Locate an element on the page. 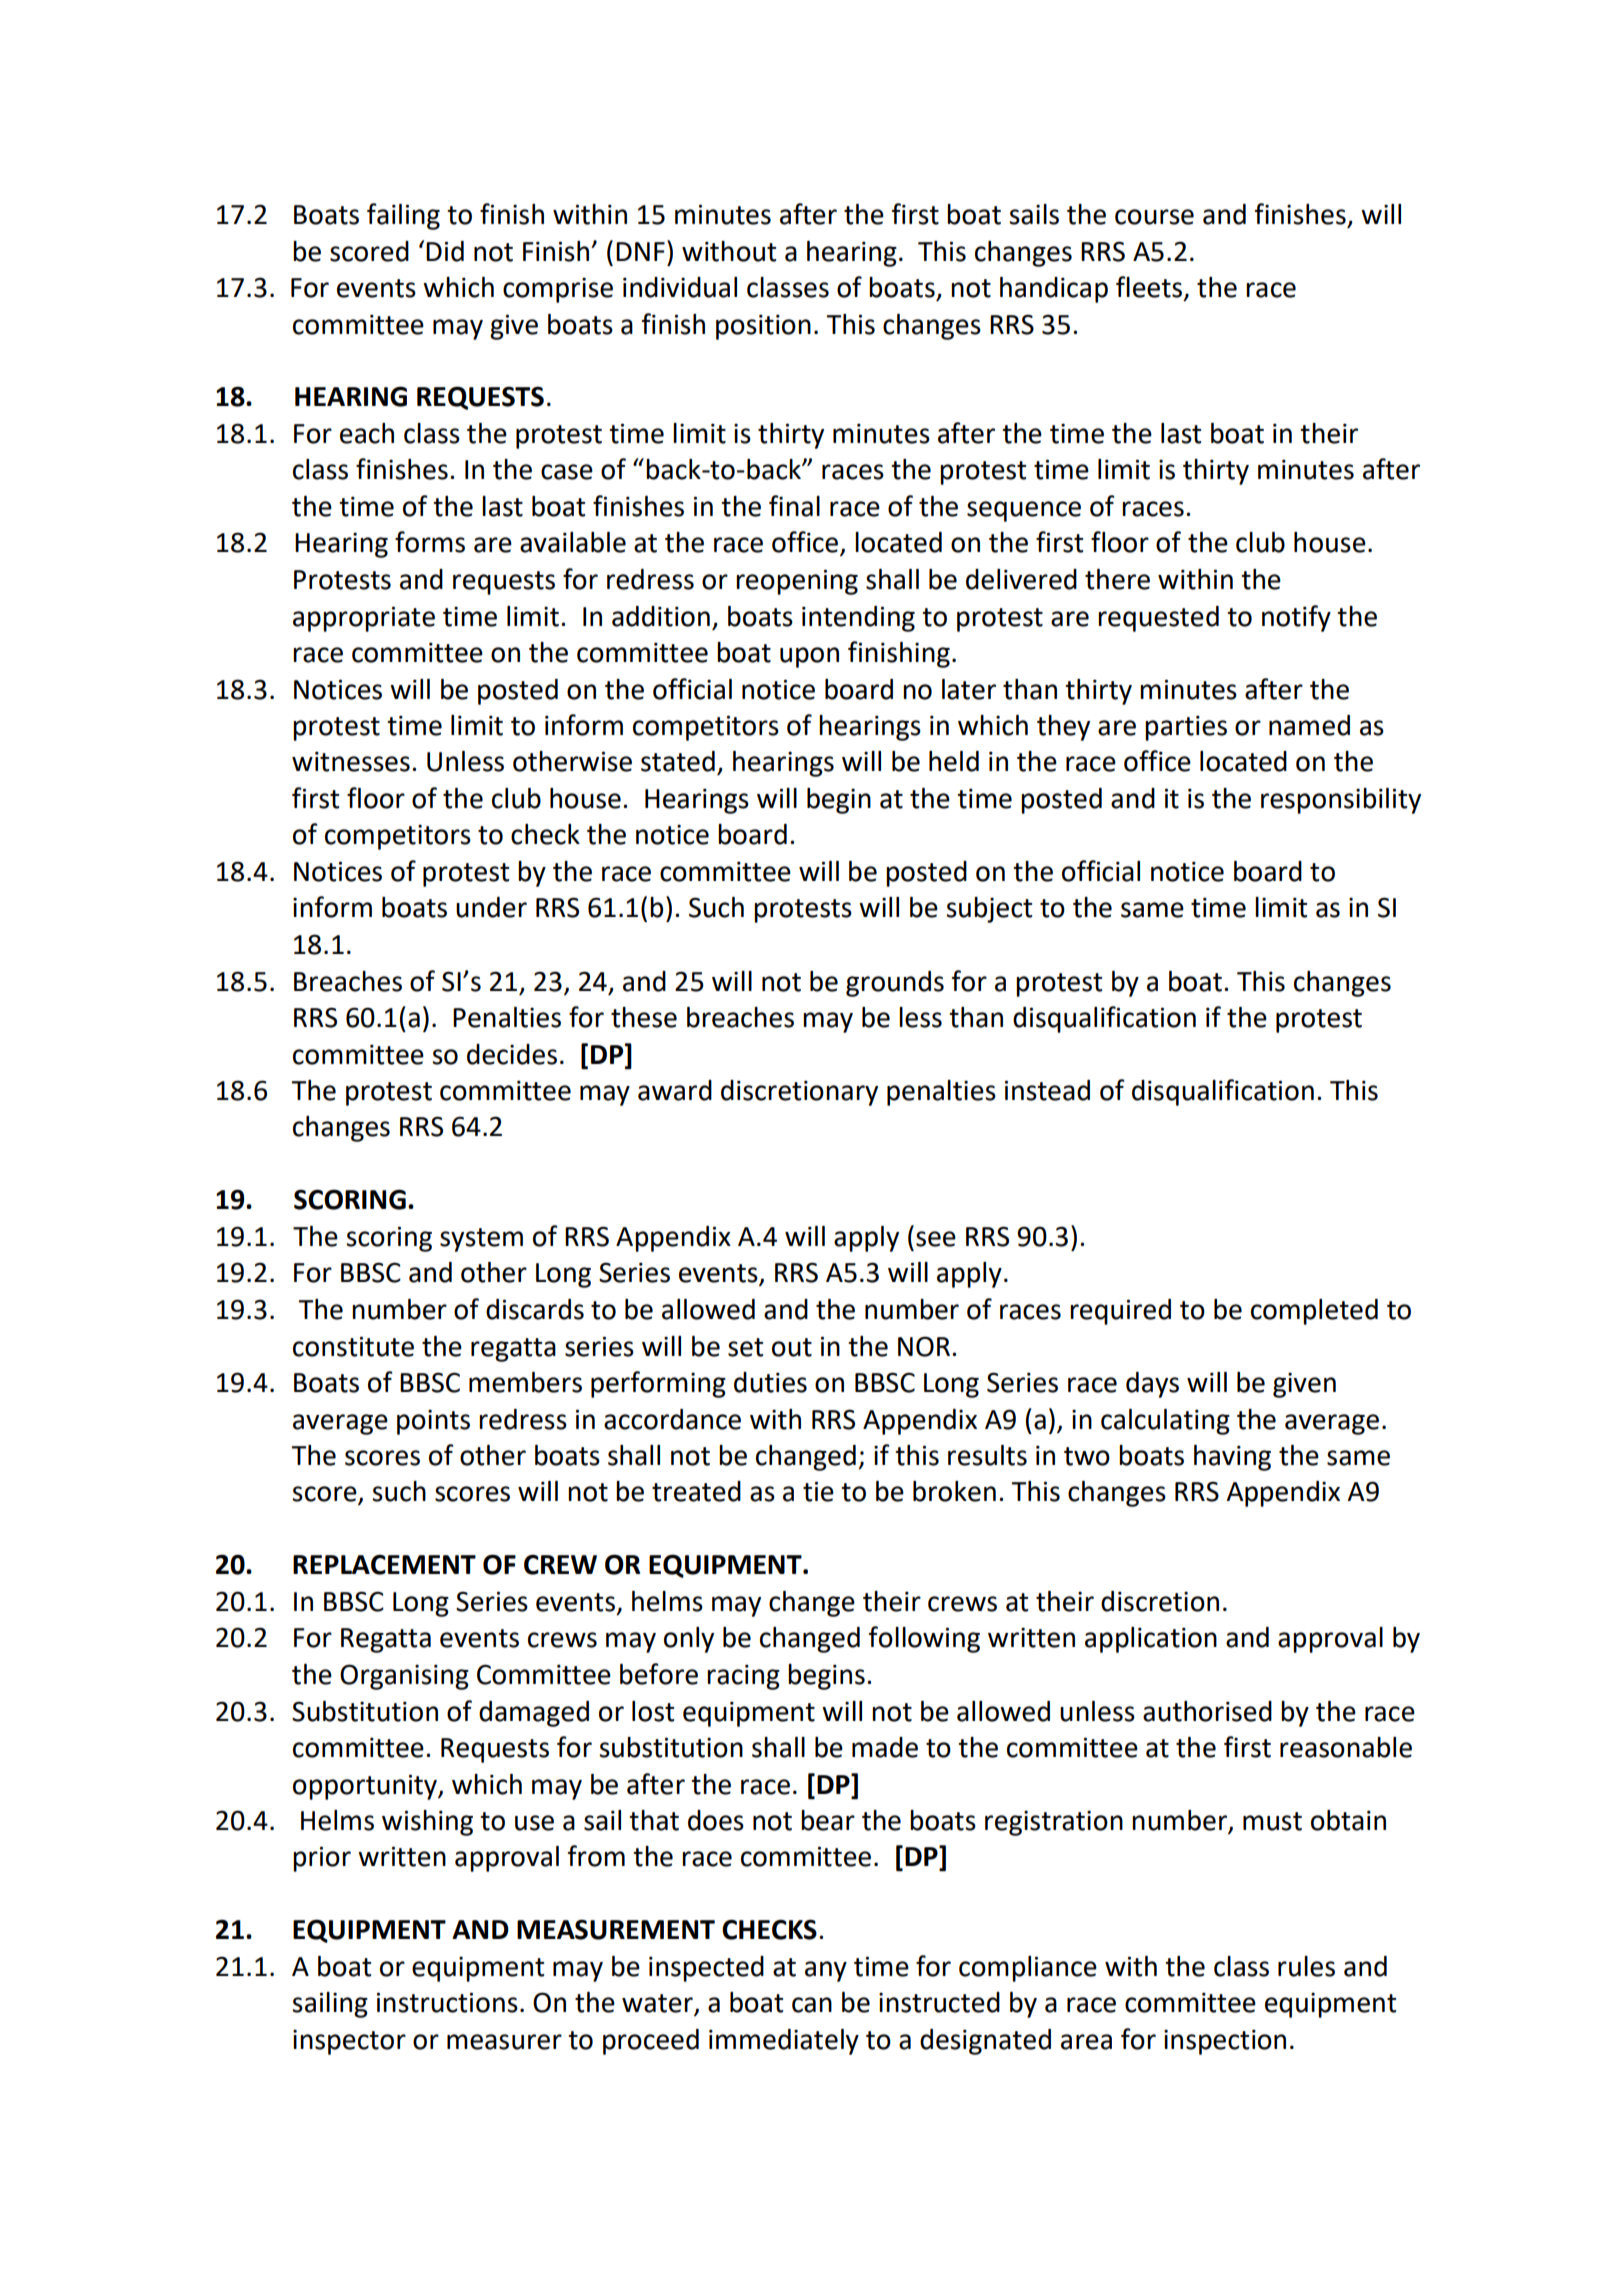  position is located at coordinates (763, 327).
